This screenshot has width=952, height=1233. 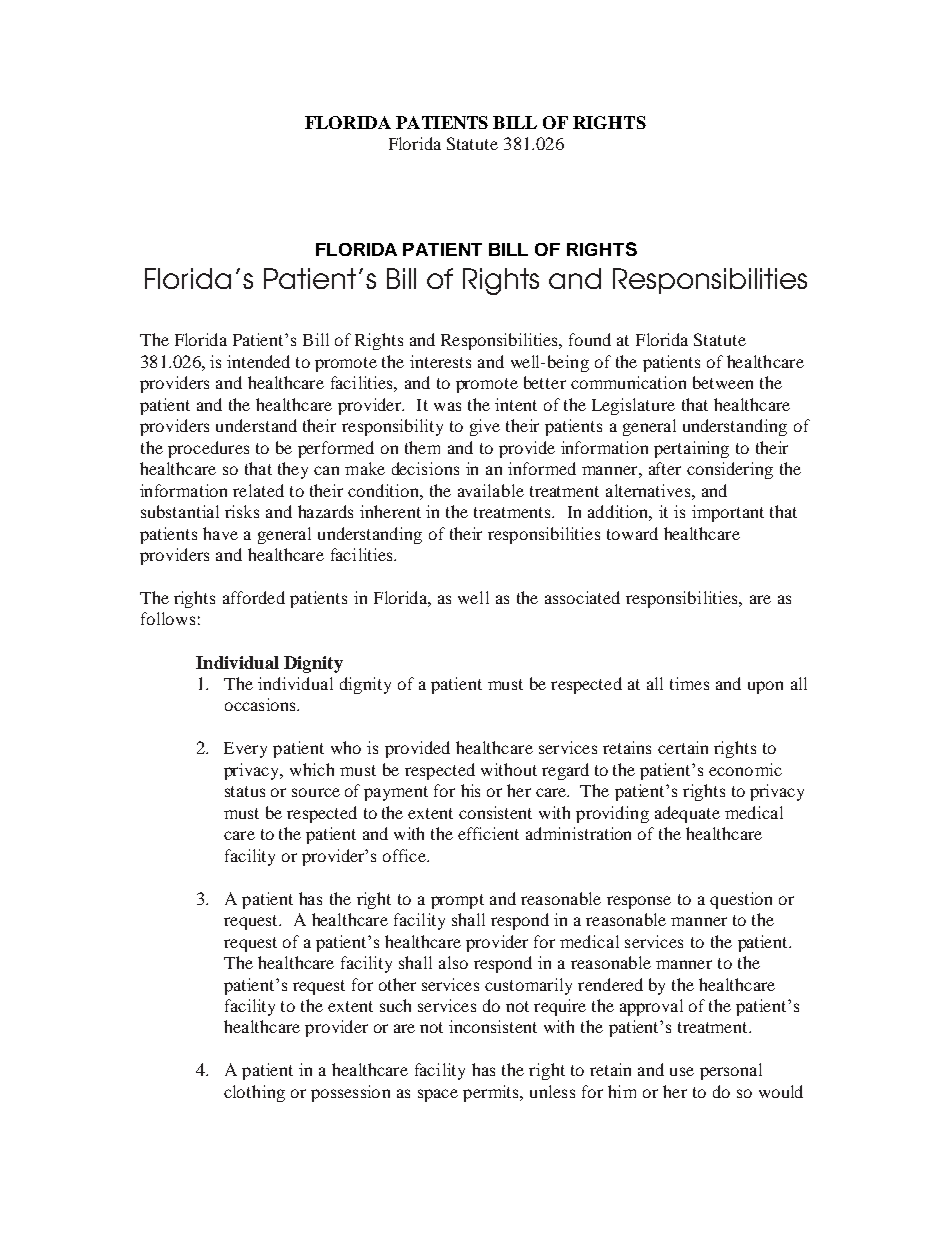 I want to click on interests, so click(x=440, y=361).
